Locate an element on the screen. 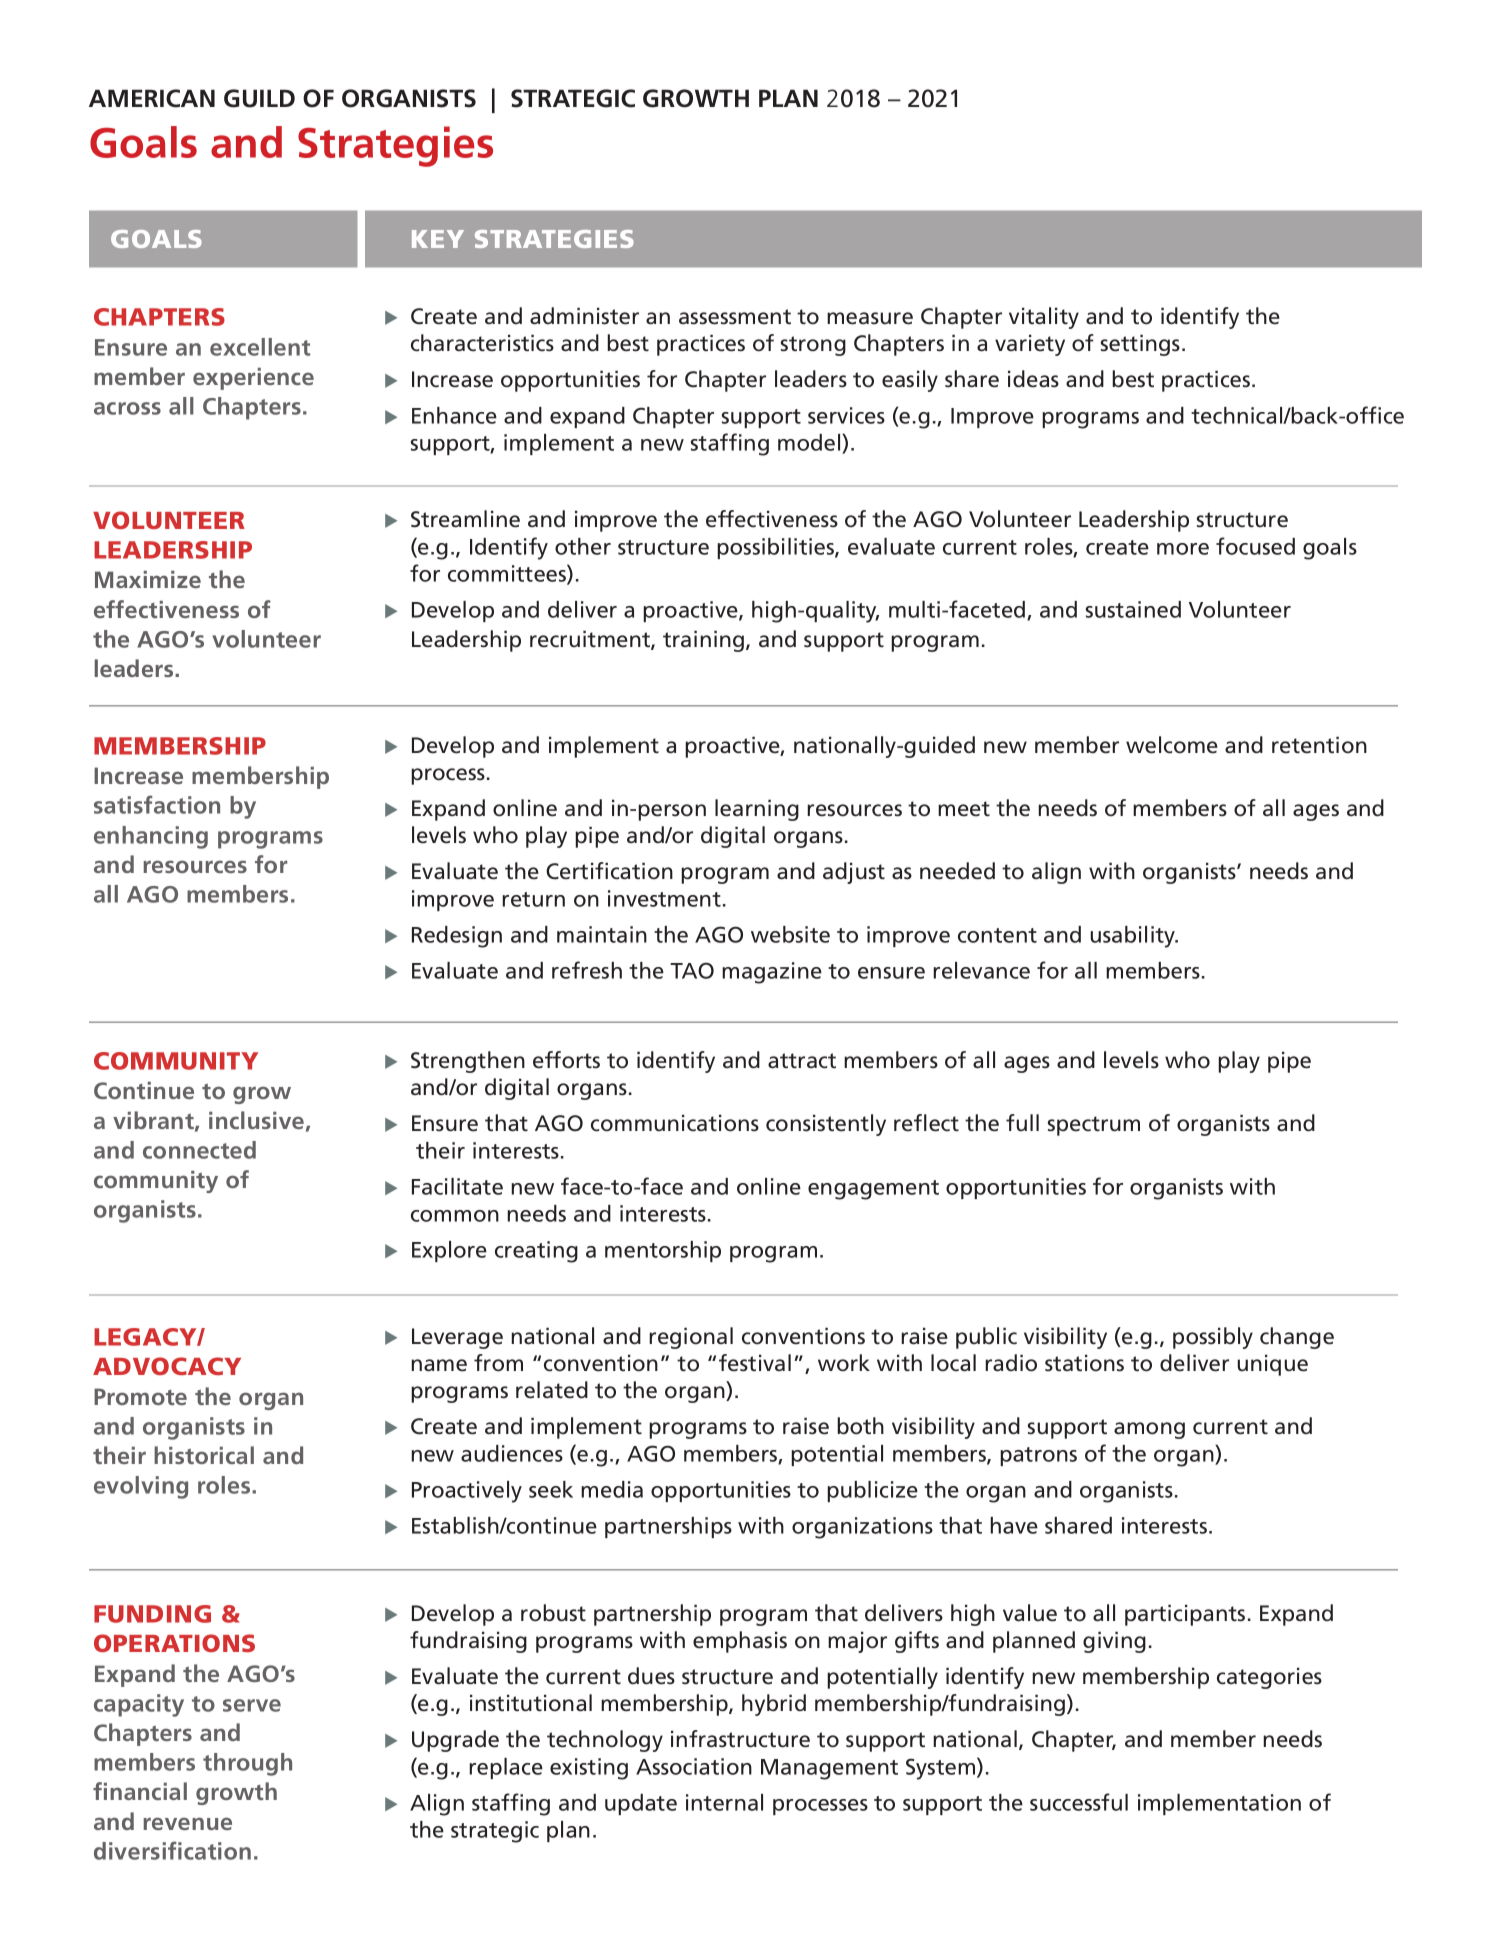 Image resolution: width=1511 pixels, height=1955 pixels. Redesign is located at coordinates (457, 937).
